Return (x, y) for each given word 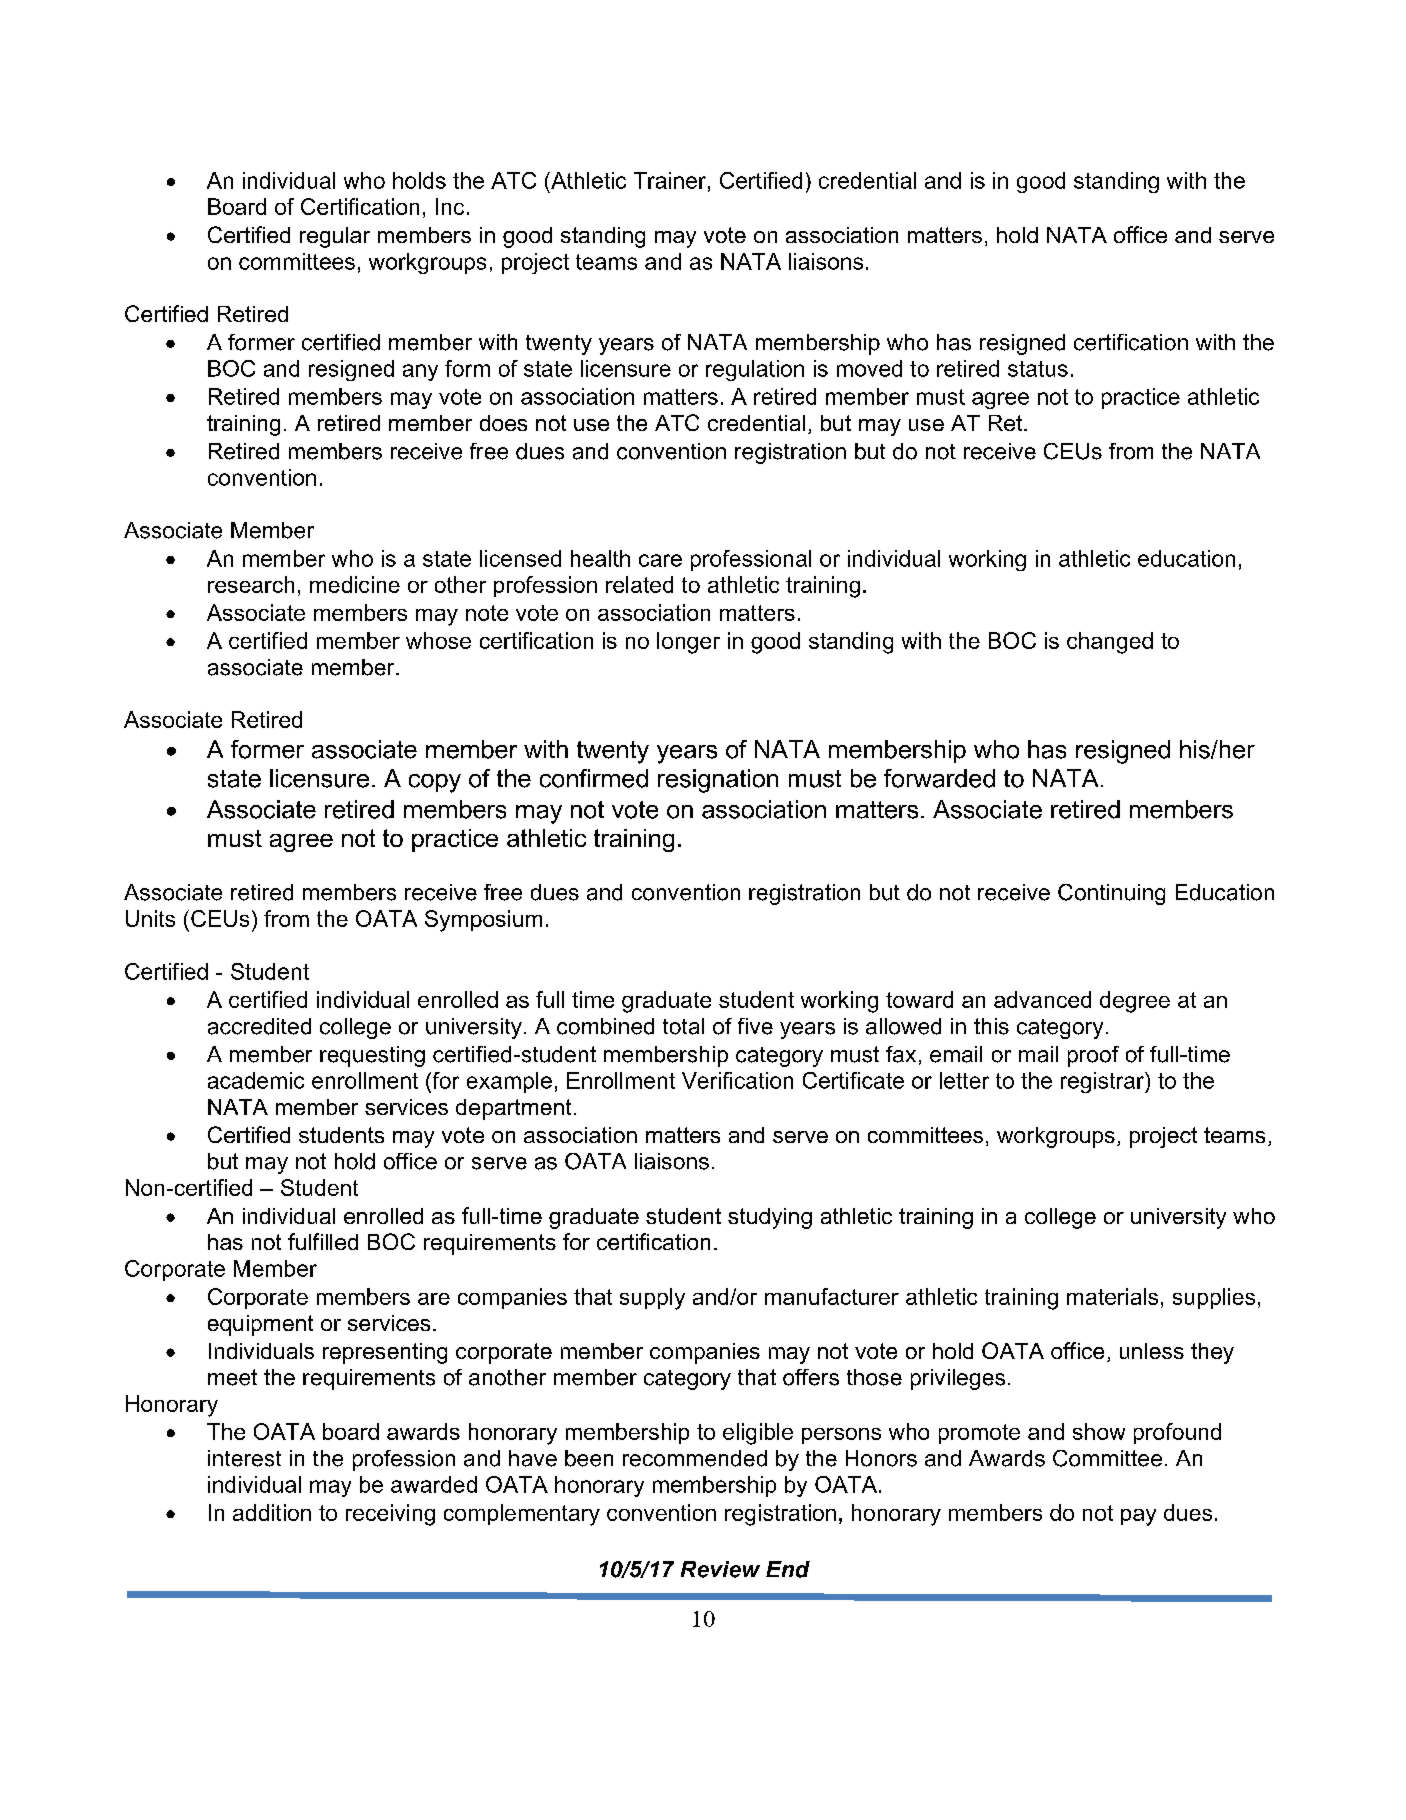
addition (272, 1512)
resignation (718, 781)
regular (335, 237)
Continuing (1111, 894)
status (1038, 369)
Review (720, 1569)
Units (150, 918)
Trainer (670, 180)
